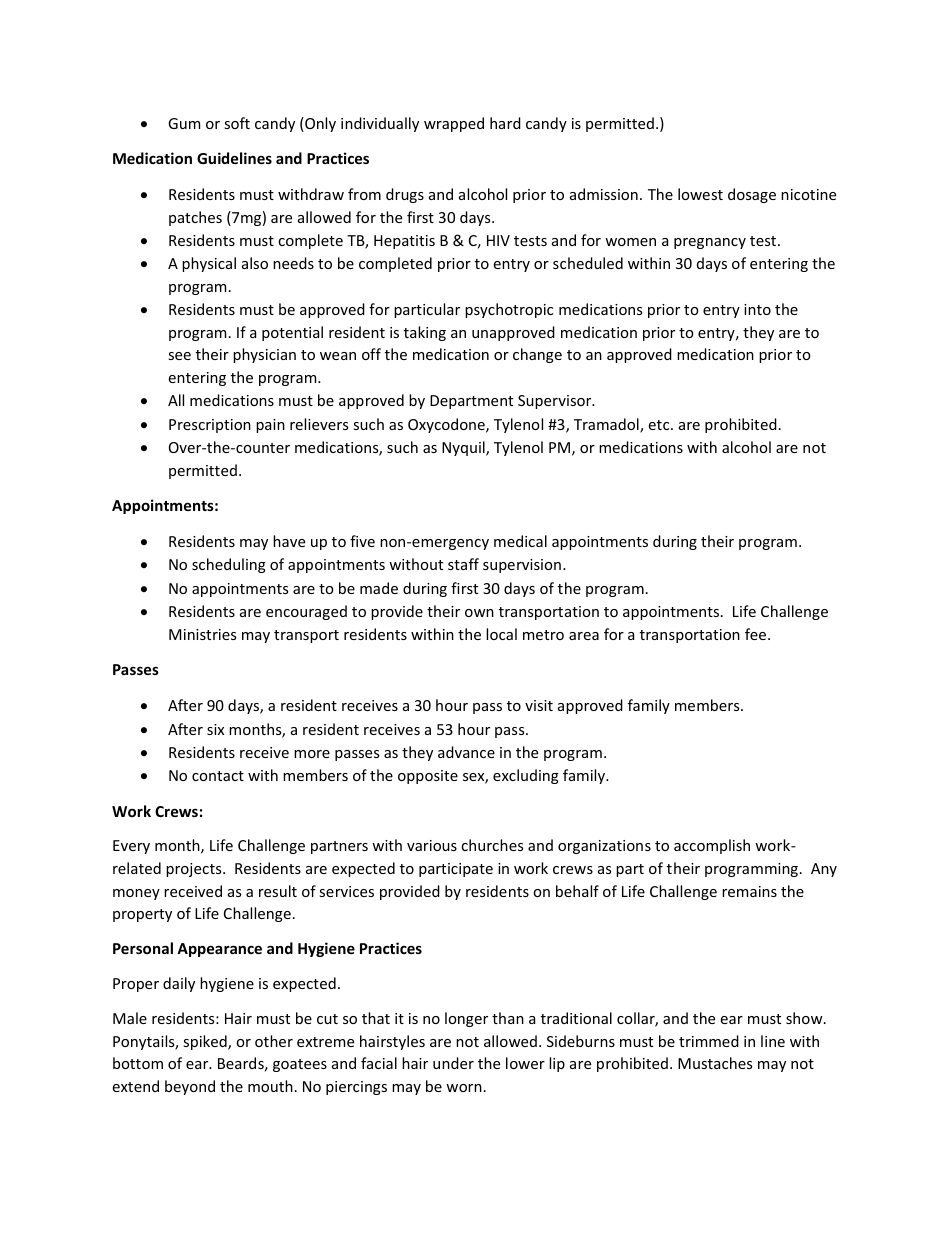  Describe the element at coordinates (206, 1042) in the document. I see `spiked` at that location.
